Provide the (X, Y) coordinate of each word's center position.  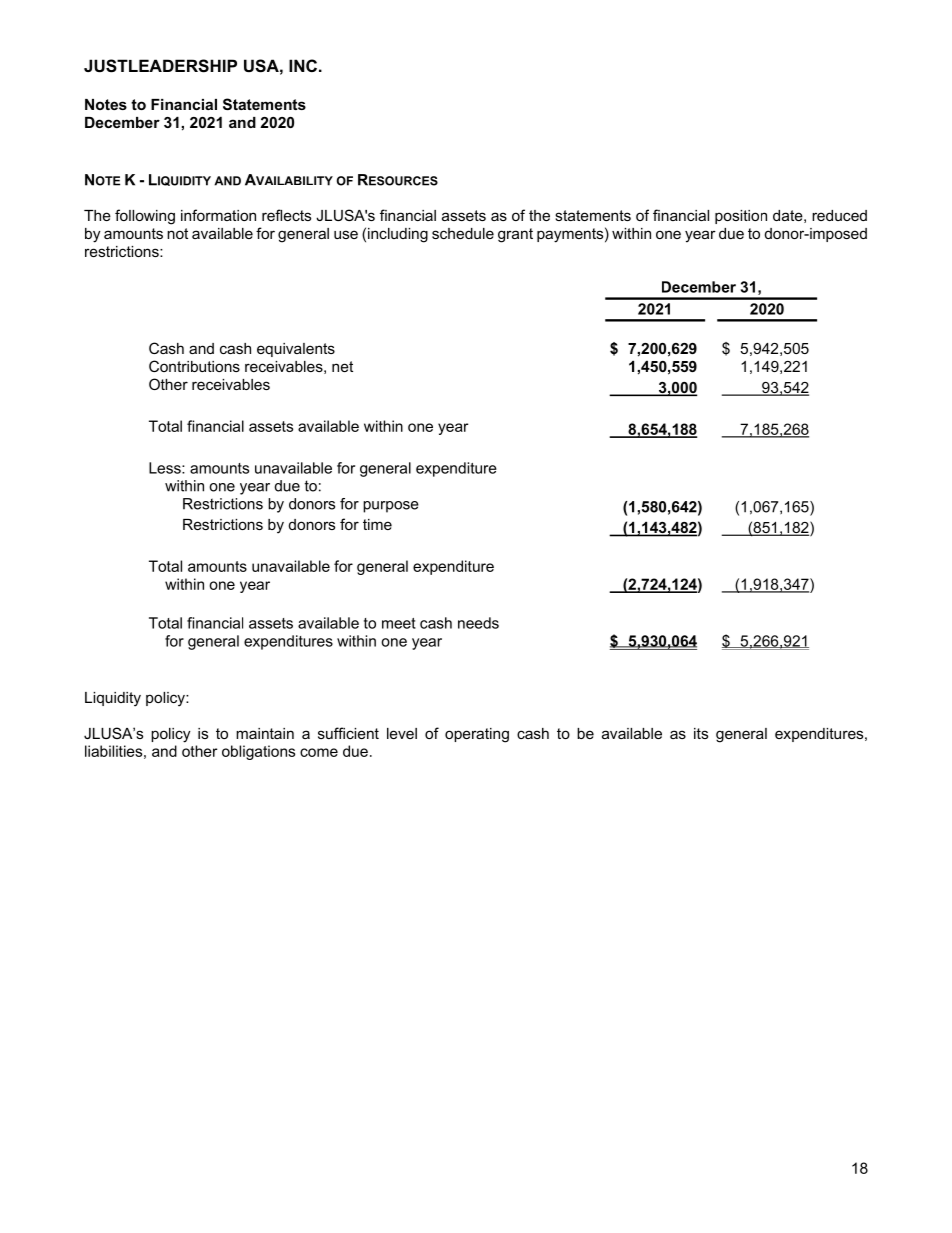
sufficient (348, 733)
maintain (265, 733)
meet (399, 623)
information (218, 215)
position (741, 217)
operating (477, 735)
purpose (391, 507)
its (701, 733)
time (377, 524)
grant (515, 235)
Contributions (194, 366)
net (342, 366)
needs (478, 623)
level (402, 733)
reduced (839, 215)
